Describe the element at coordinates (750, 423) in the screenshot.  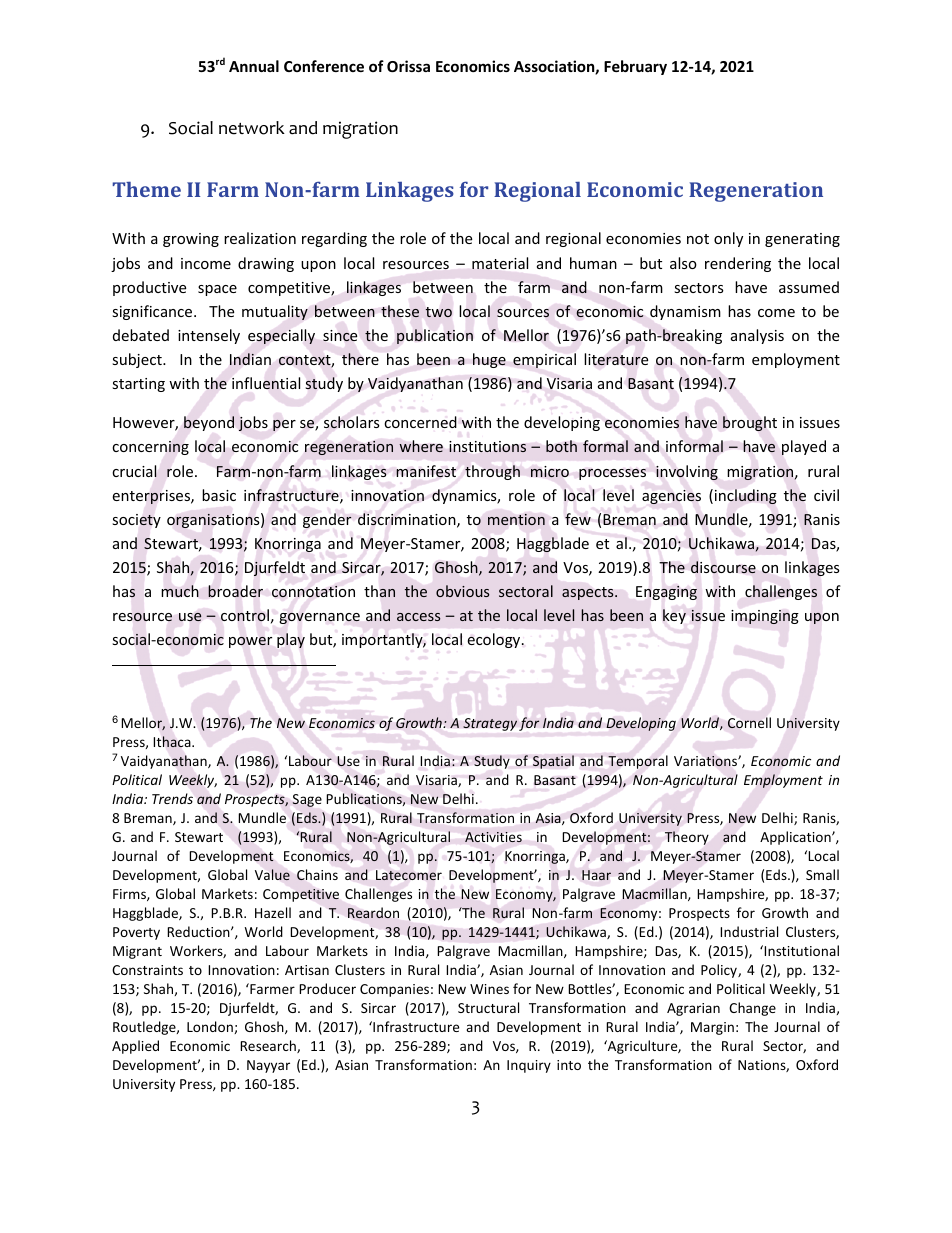
I see `brought` at that location.
